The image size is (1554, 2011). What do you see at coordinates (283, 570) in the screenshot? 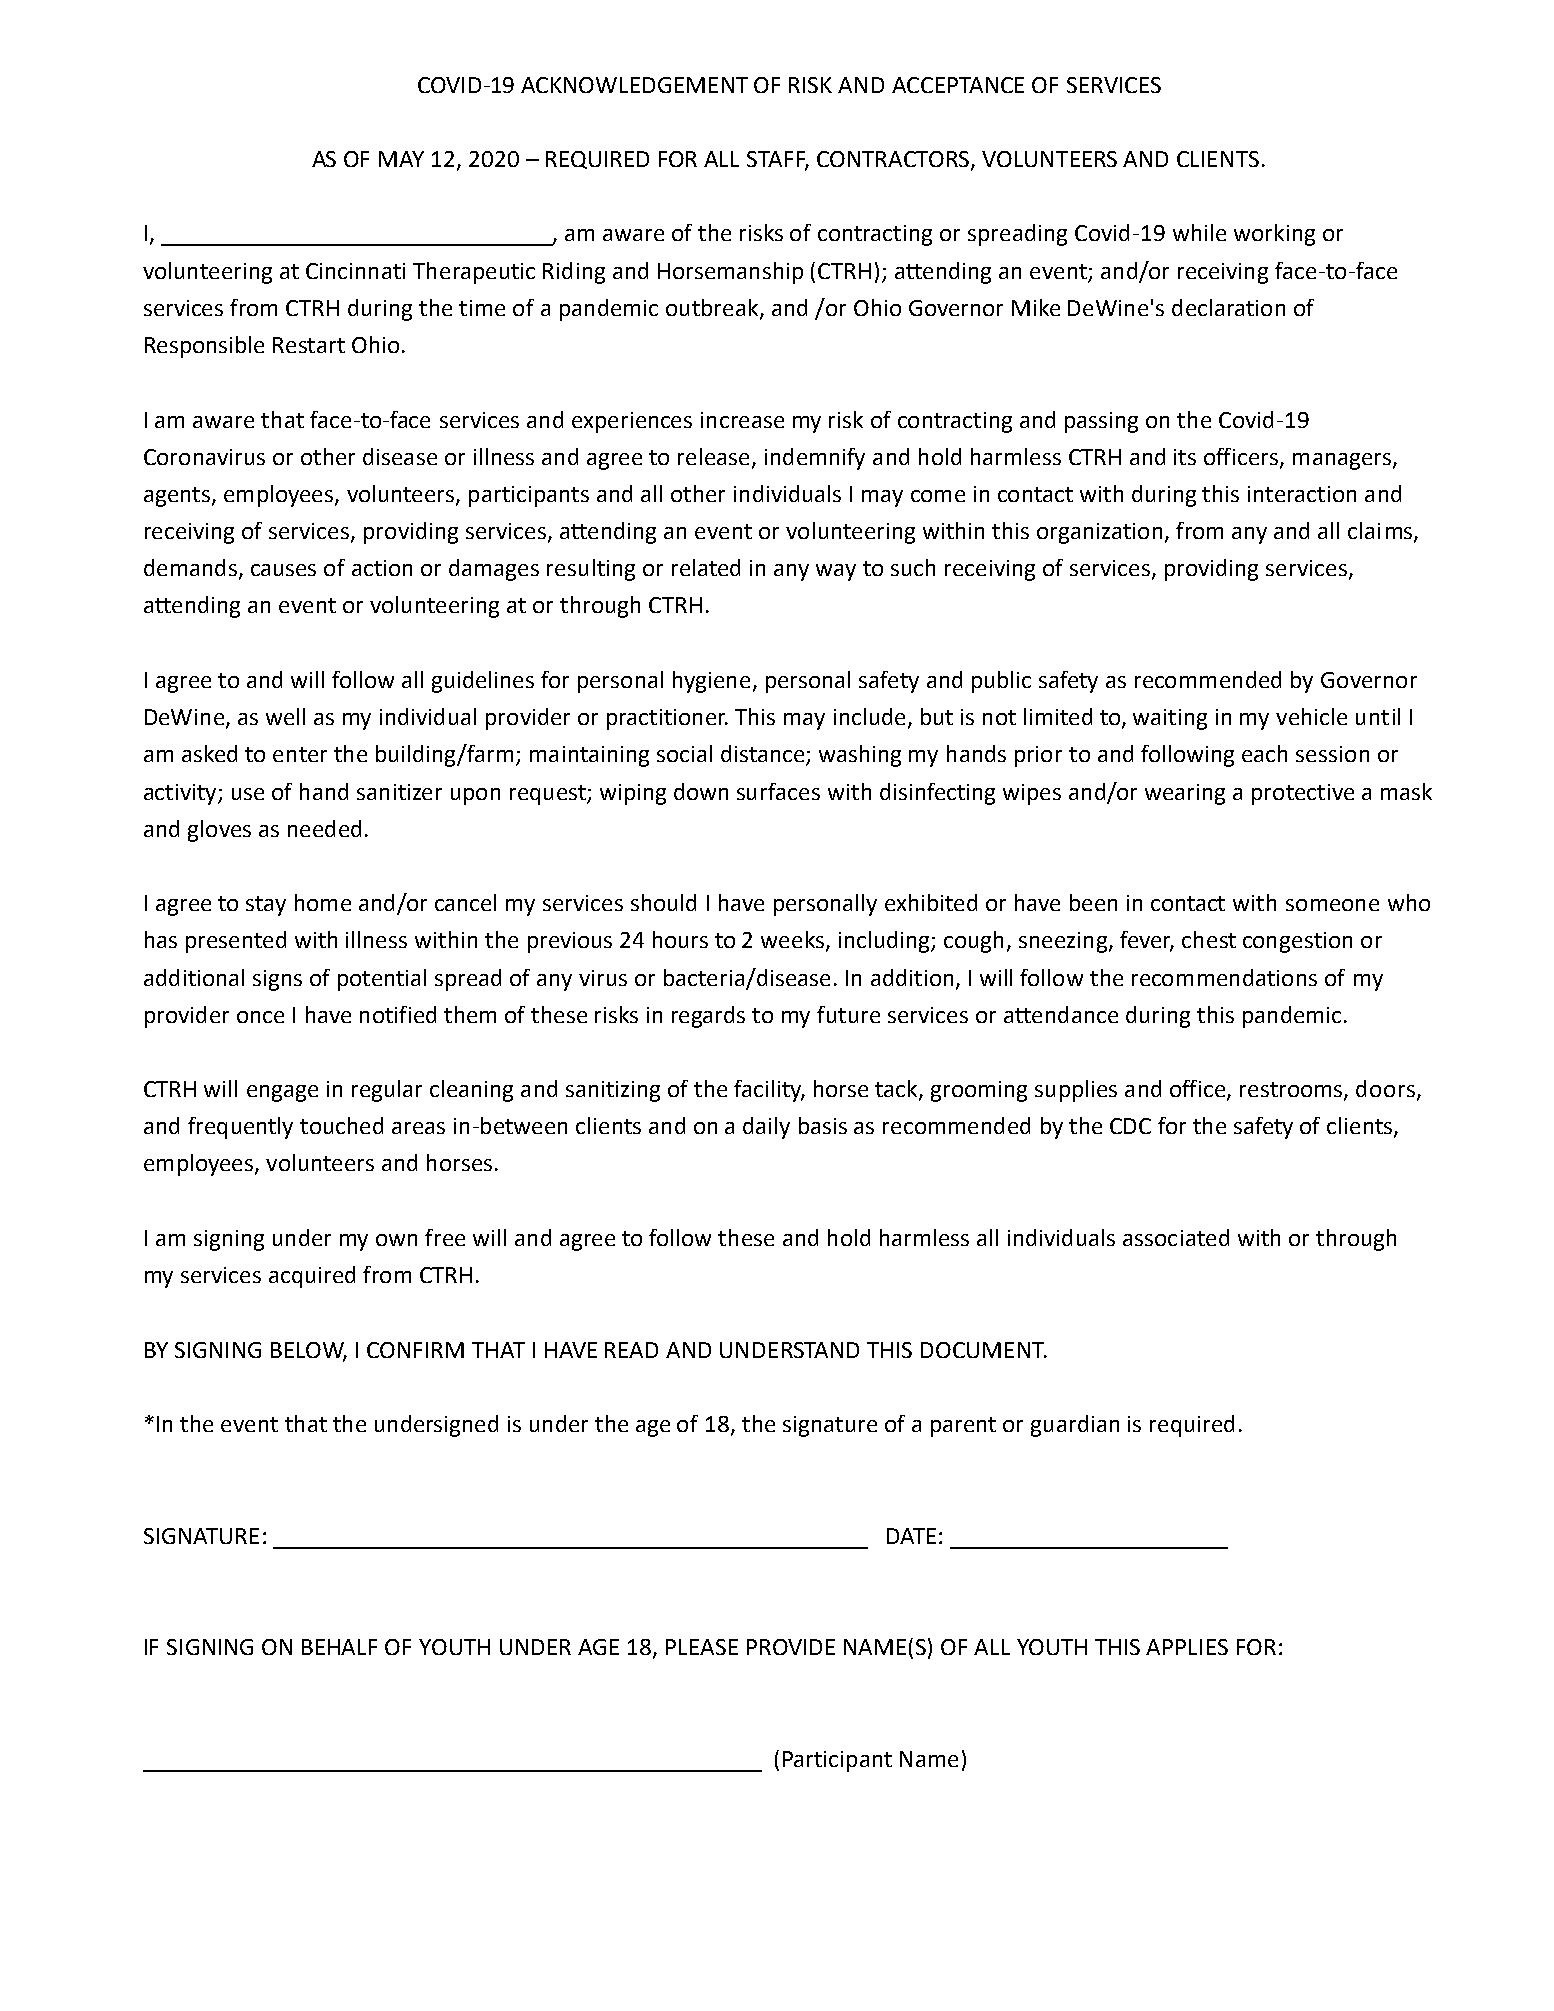
I see `causes` at bounding box center [283, 570].
